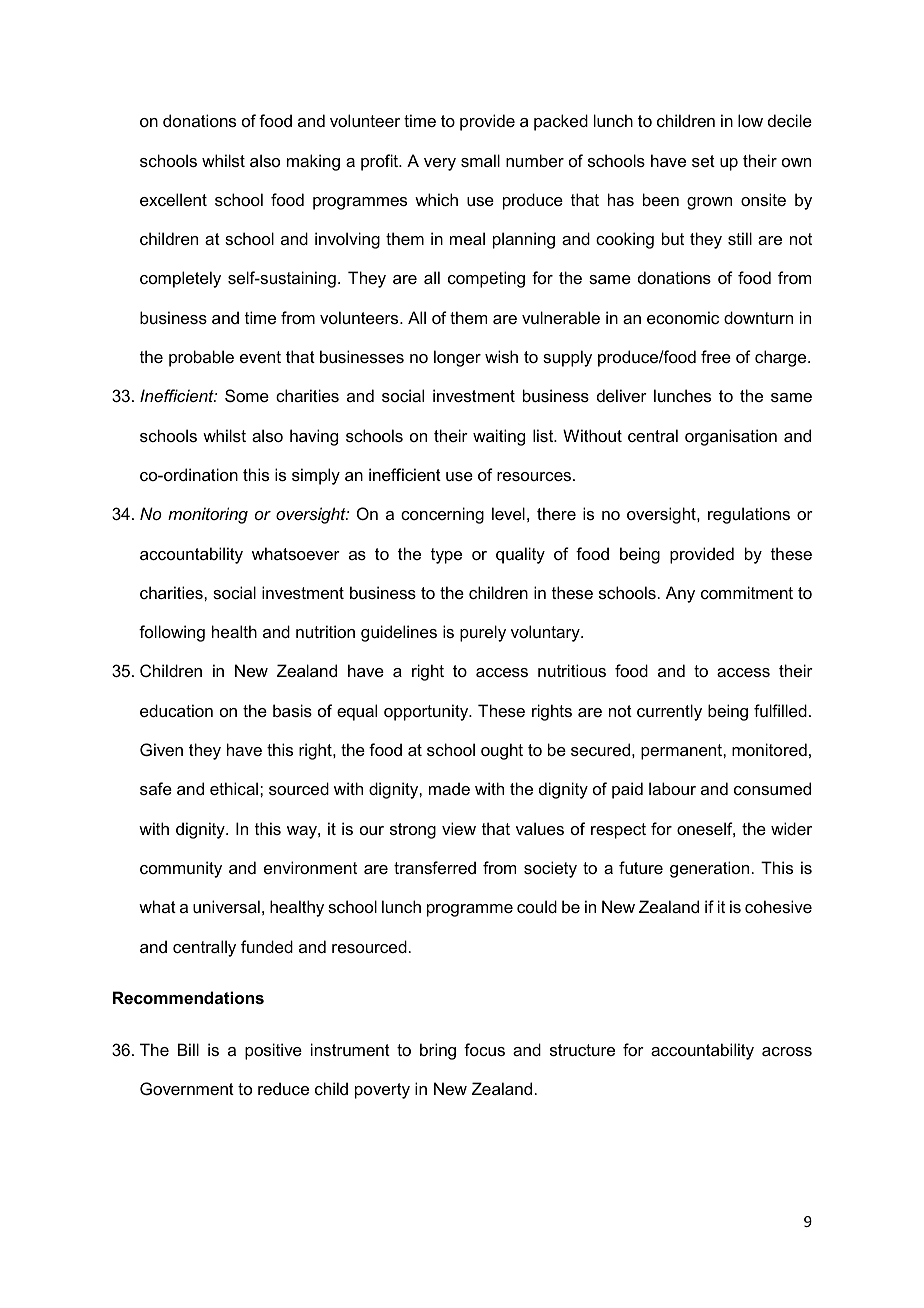 This screenshot has width=924, height=1308. I want to click on ethical, so click(235, 788).
